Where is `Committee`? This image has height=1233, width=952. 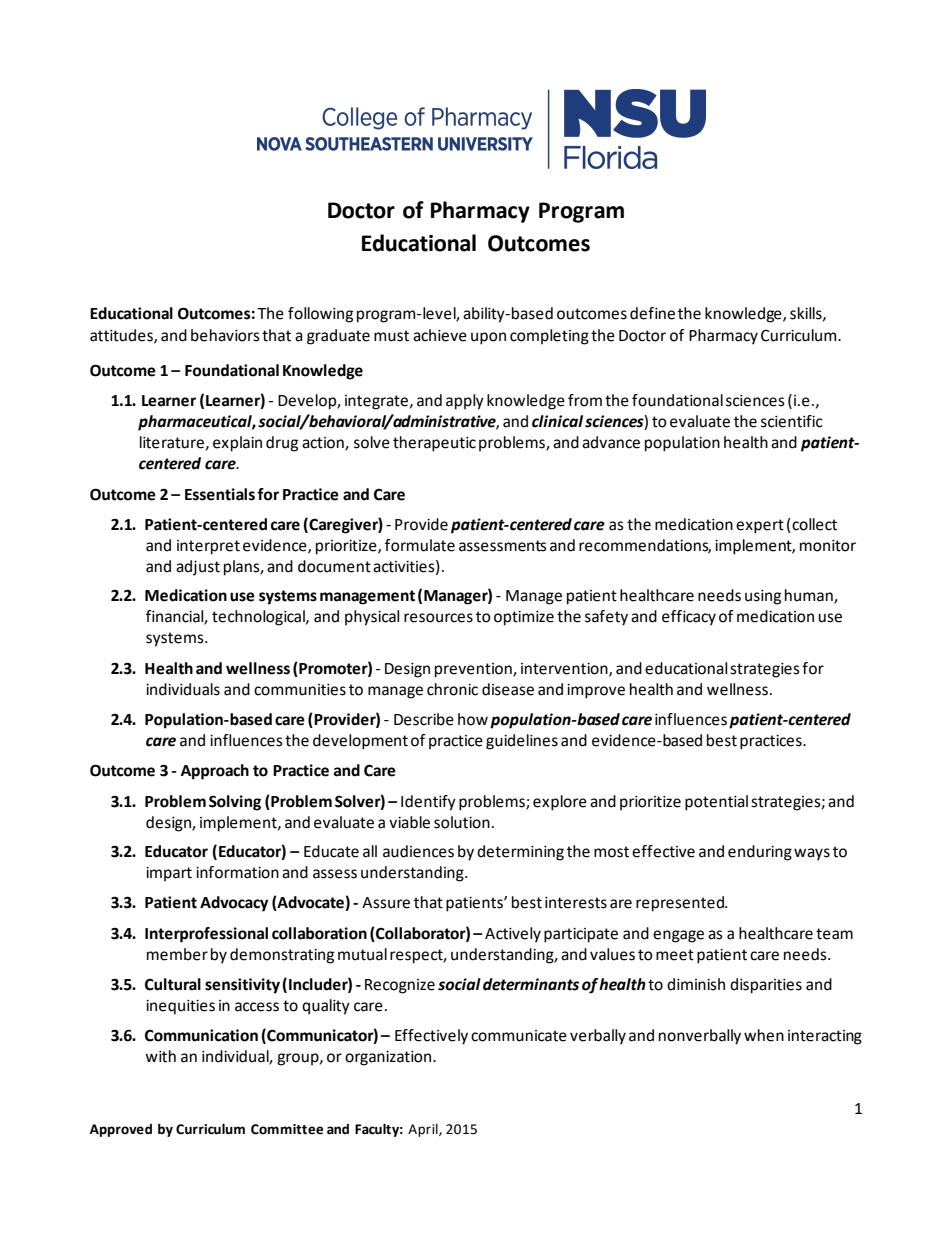
Committee is located at coordinates (287, 1129).
